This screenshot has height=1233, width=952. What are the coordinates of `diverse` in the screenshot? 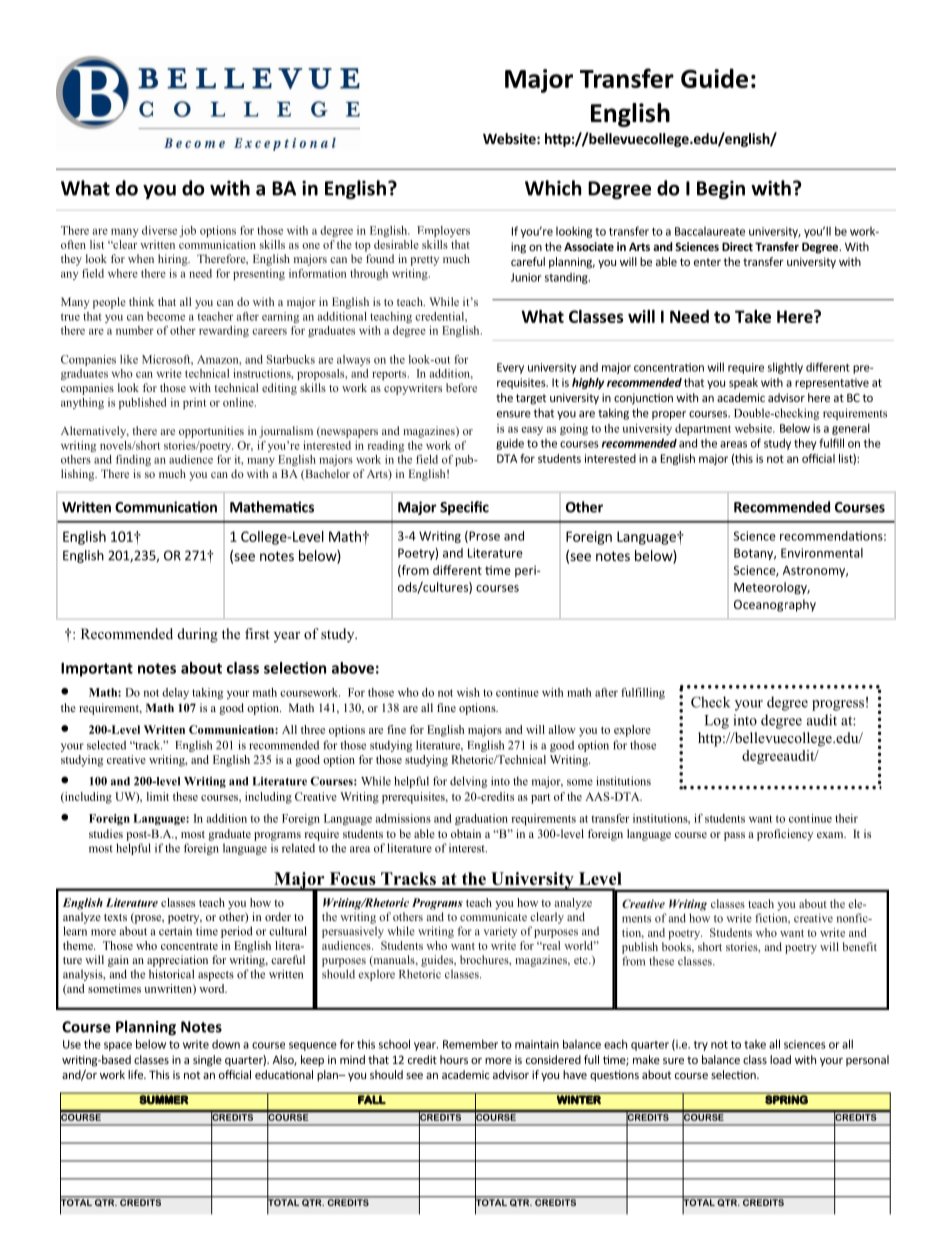 It's located at (159, 230).
